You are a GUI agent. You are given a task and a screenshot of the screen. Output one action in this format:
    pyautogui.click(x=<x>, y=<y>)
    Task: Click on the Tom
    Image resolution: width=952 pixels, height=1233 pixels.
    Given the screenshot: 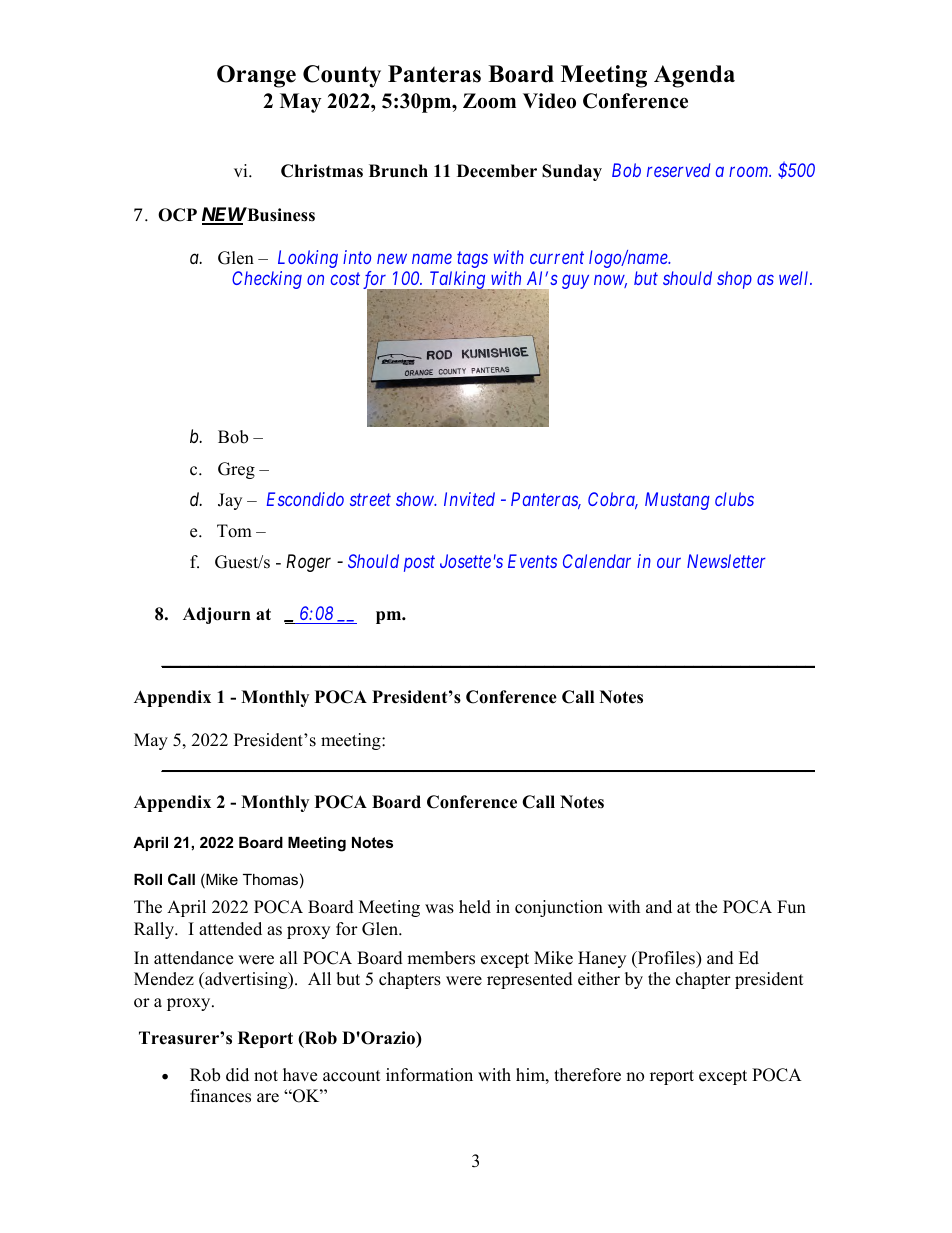 What is the action you would take?
    pyautogui.click(x=234, y=531)
